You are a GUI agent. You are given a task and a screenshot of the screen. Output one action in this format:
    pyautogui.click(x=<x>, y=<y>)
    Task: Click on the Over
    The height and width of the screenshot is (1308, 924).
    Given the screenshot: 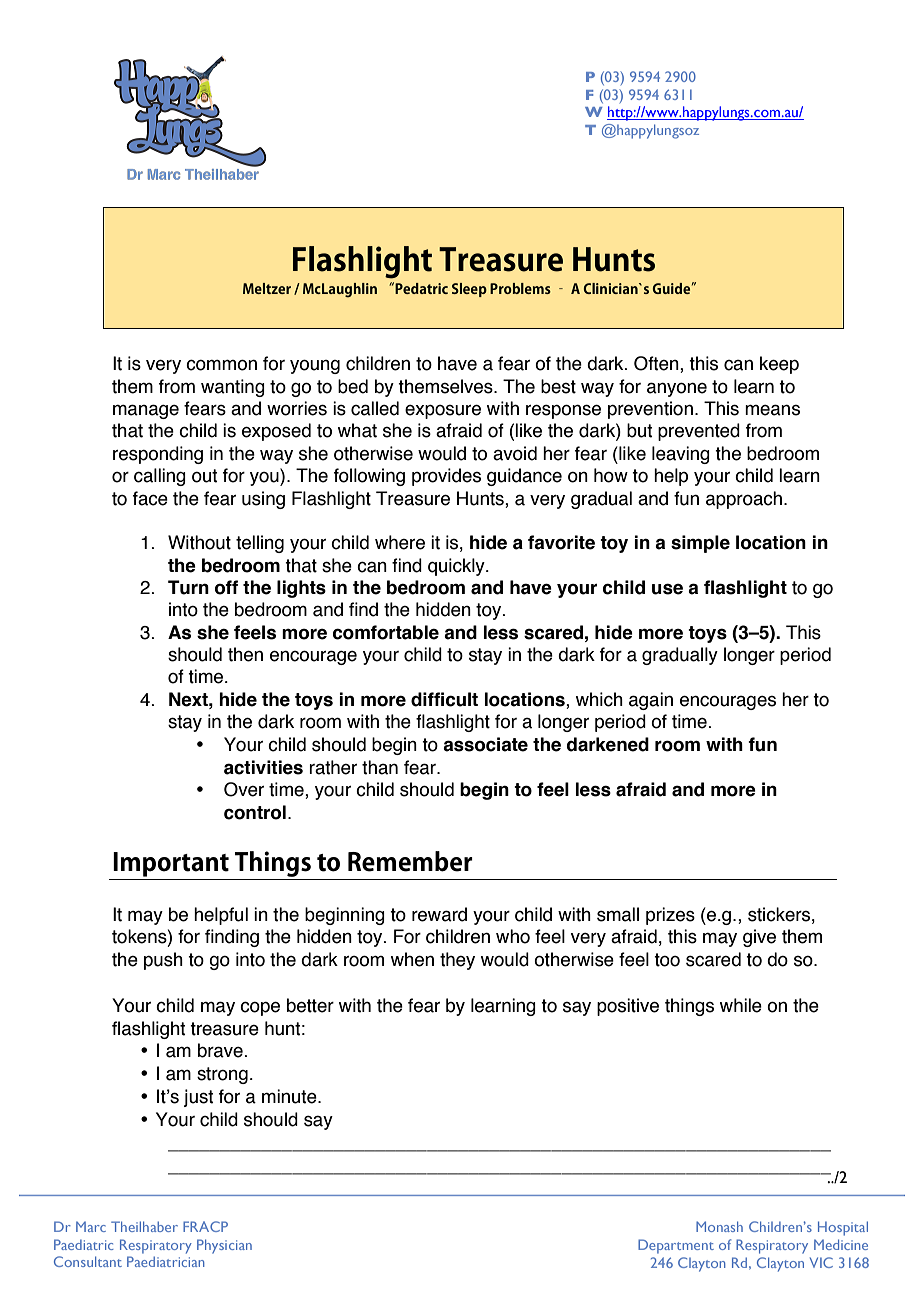 What is the action you would take?
    pyautogui.click(x=244, y=789)
